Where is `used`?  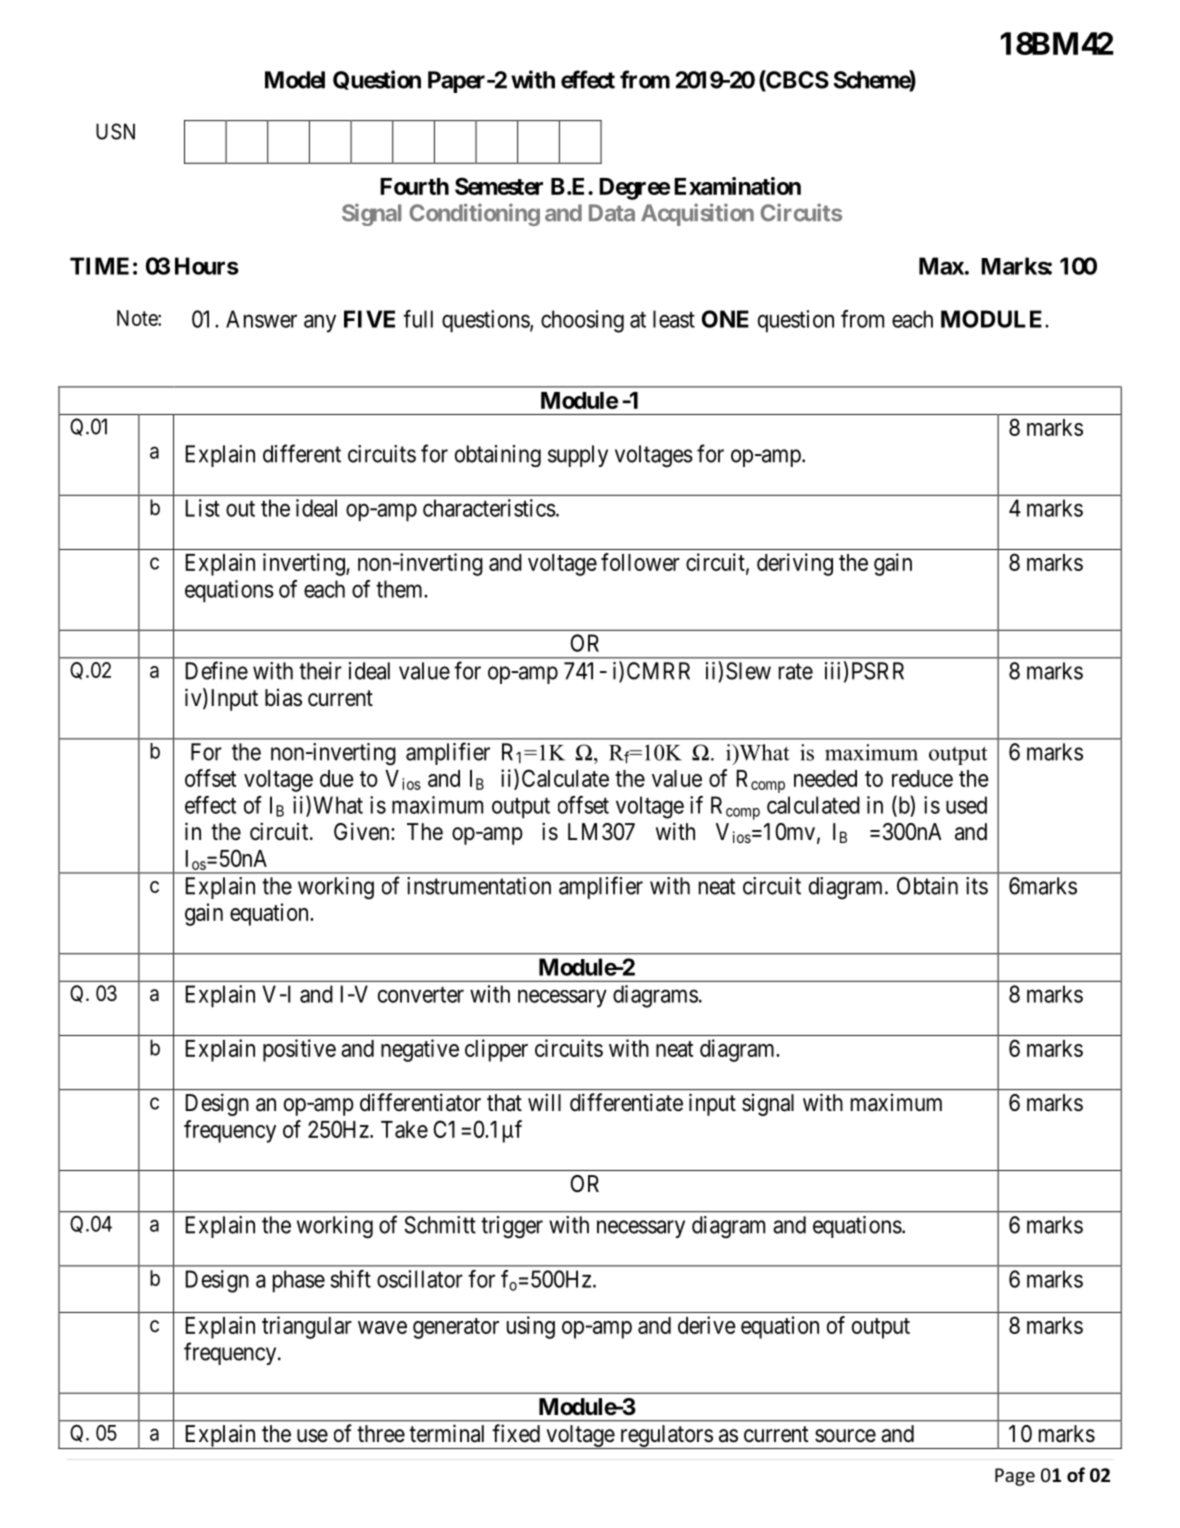
used is located at coordinates (966, 805).
